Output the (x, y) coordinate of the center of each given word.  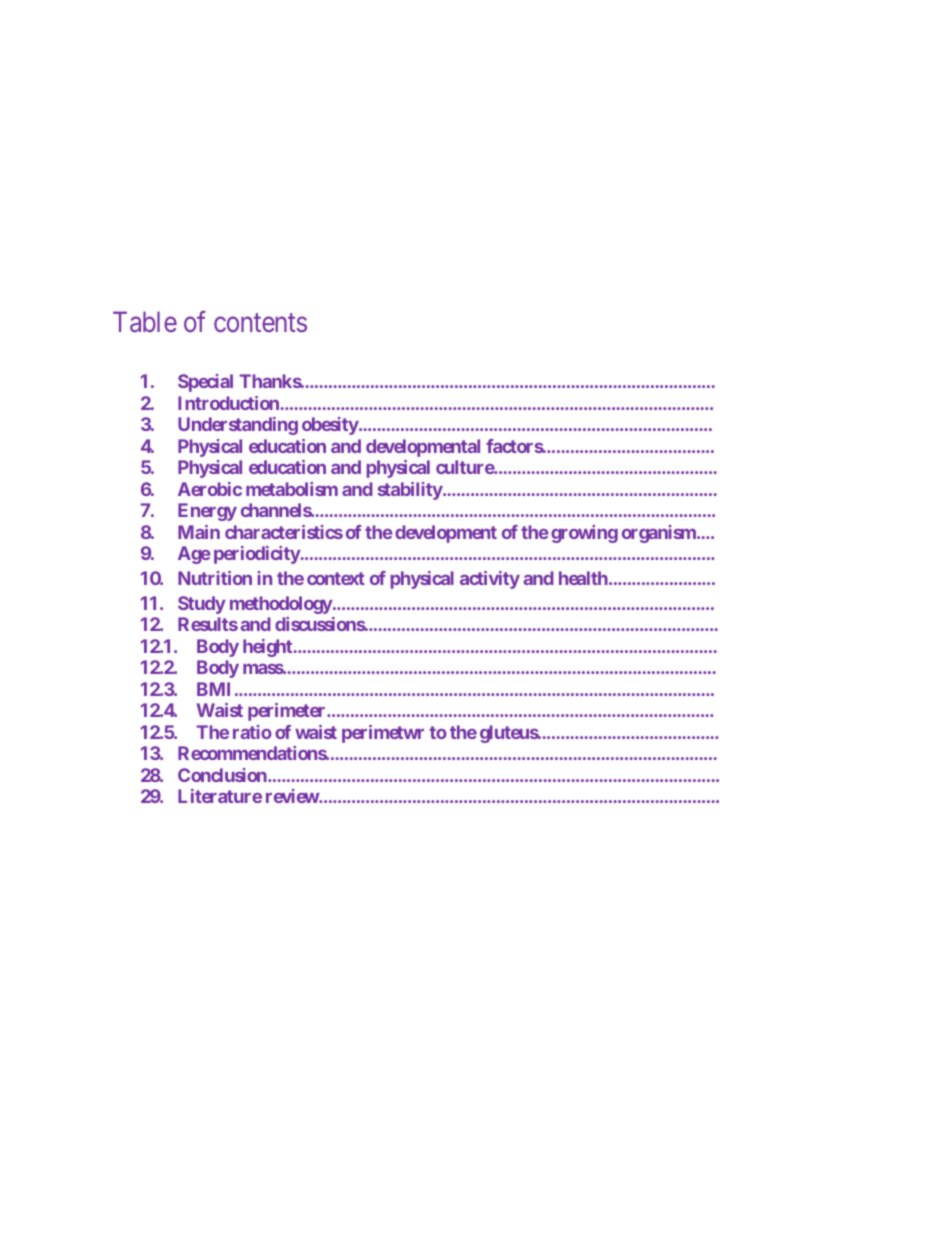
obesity (331, 426)
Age (194, 555)
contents (260, 323)
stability (410, 491)
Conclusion (223, 775)
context (336, 578)
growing (584, 534)
